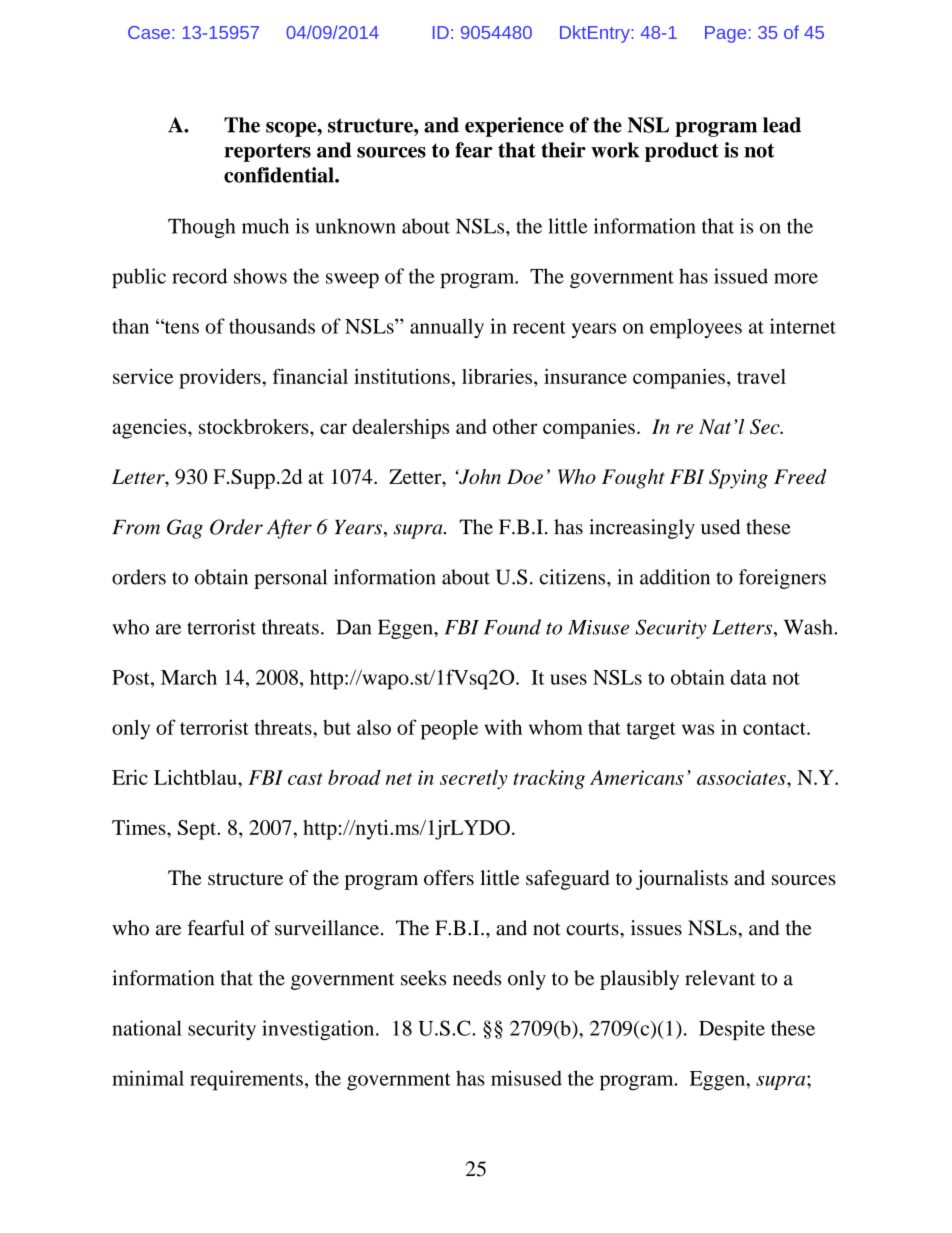 The width and height of the document is (952, 1233). What do you see at coordinates (449, 730) in the document?
I see `people` at bounding box center [449, 730].
